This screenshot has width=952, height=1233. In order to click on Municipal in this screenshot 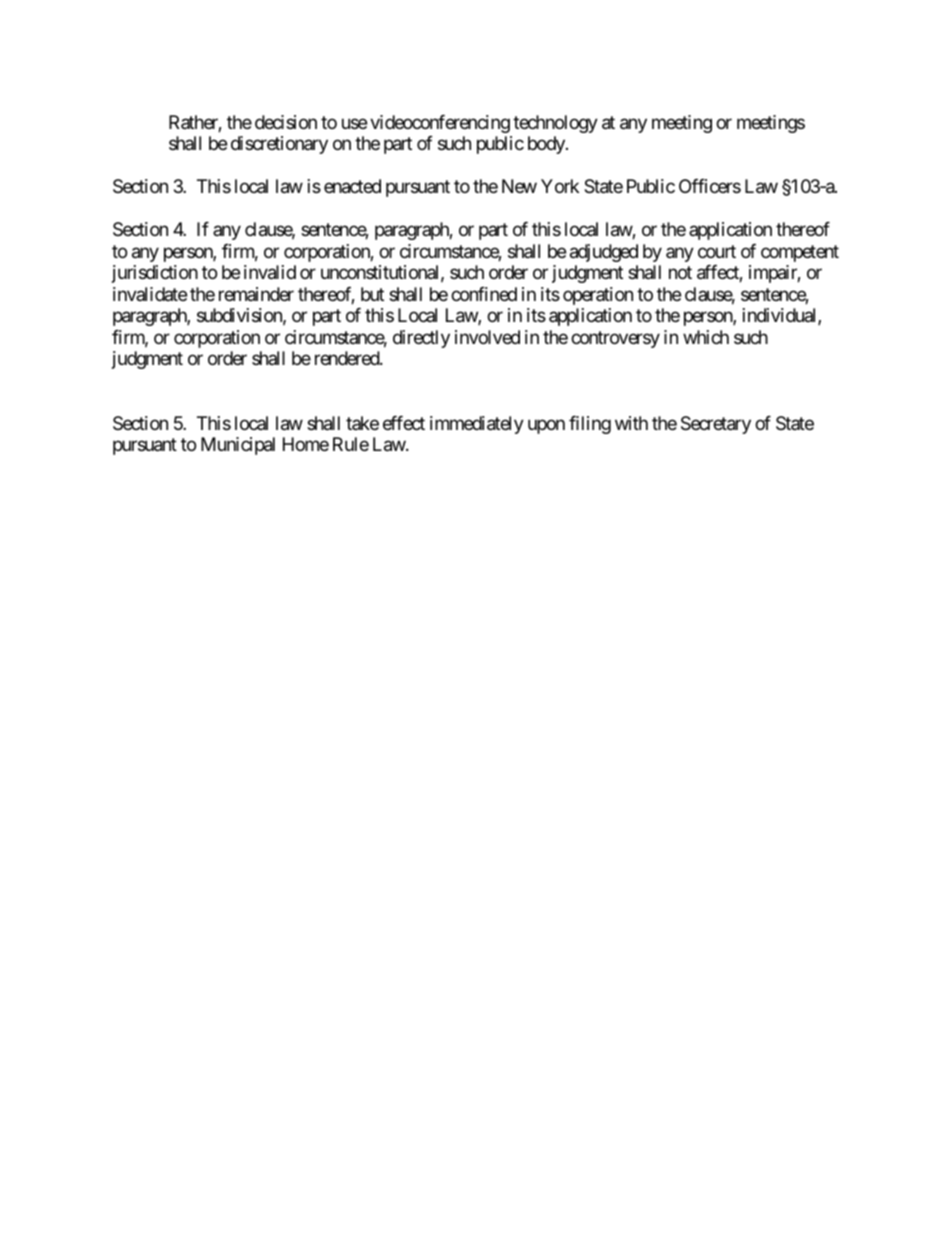, I will do `click(238, 446)`.
